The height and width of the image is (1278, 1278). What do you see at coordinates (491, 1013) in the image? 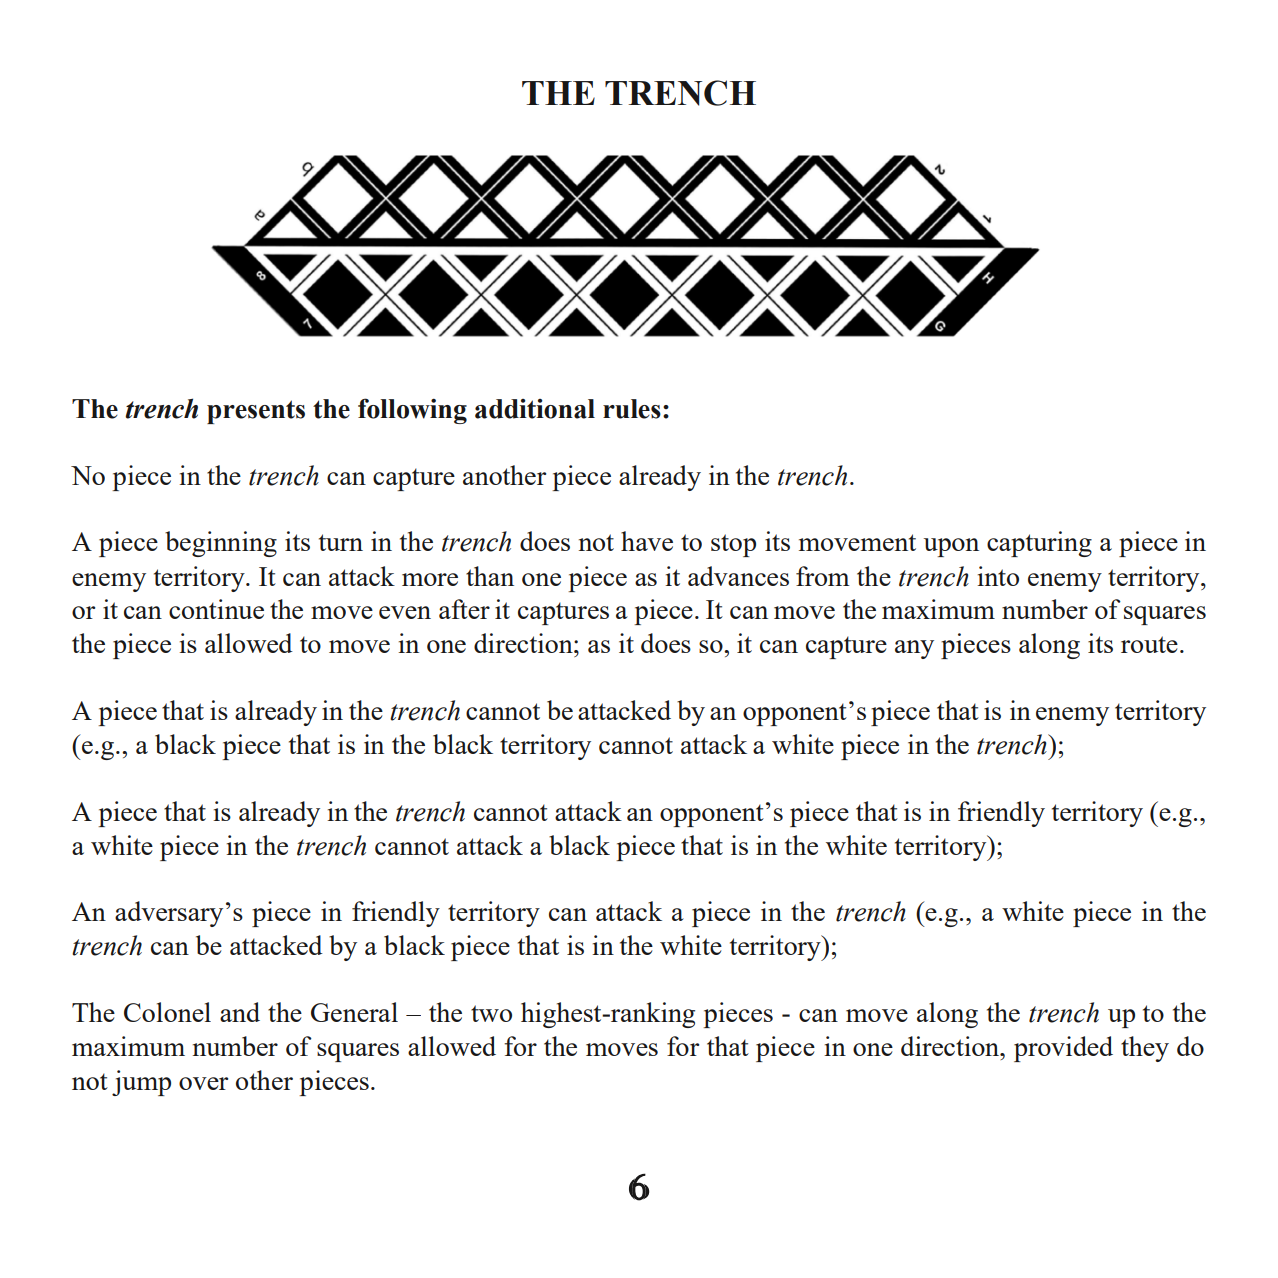
I see `two` at bounding box center [491, 1013].
